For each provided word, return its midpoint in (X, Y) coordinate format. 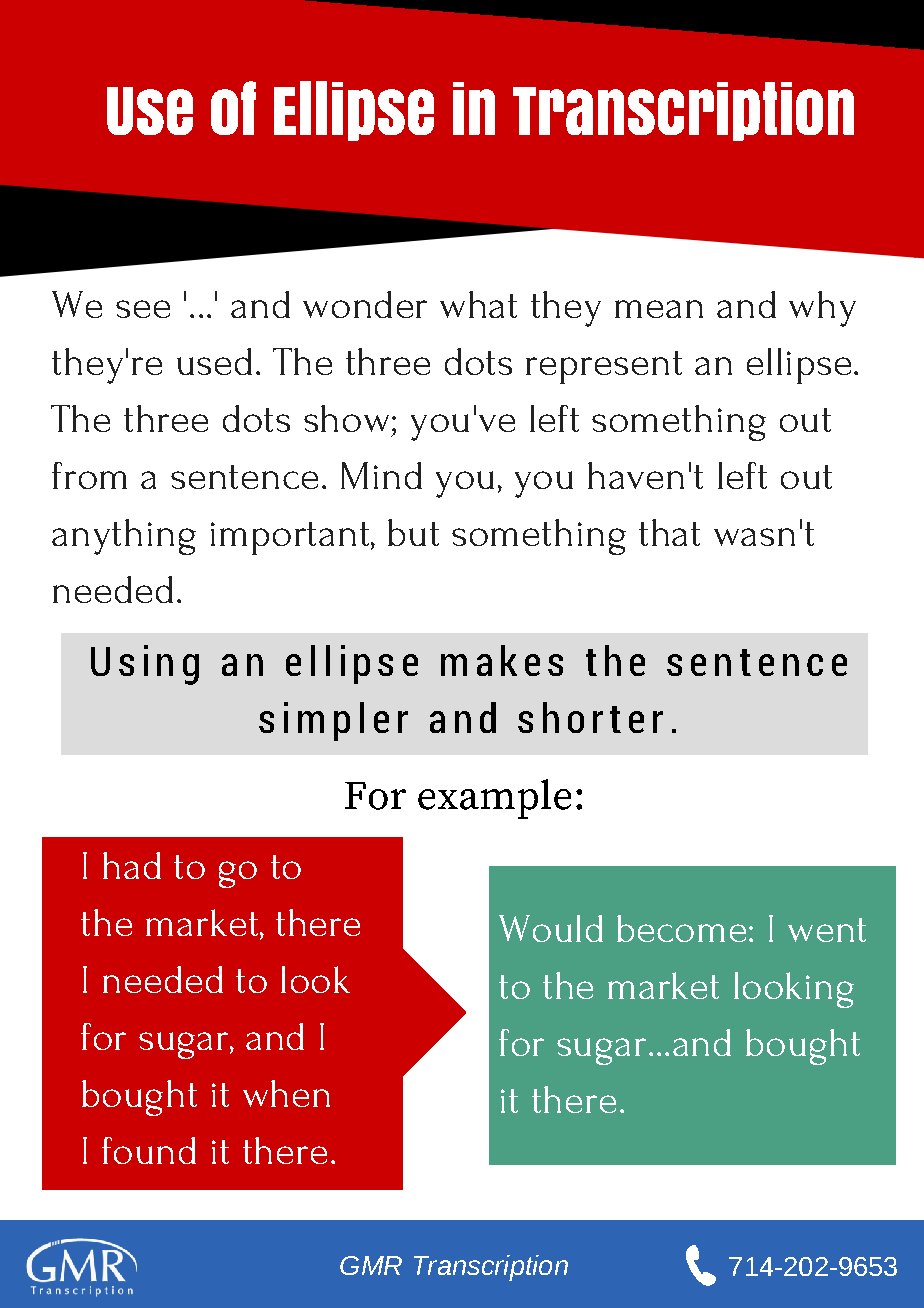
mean (659, 309)
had (132, 865)
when (286, 1093)
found (149, 1150)
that (669, 532)
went (827, 930)
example (494, 799)
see (143, 309)
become (681, 928)
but (413, 532)
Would (551, 928)
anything (124, 537)
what (478, 304)
